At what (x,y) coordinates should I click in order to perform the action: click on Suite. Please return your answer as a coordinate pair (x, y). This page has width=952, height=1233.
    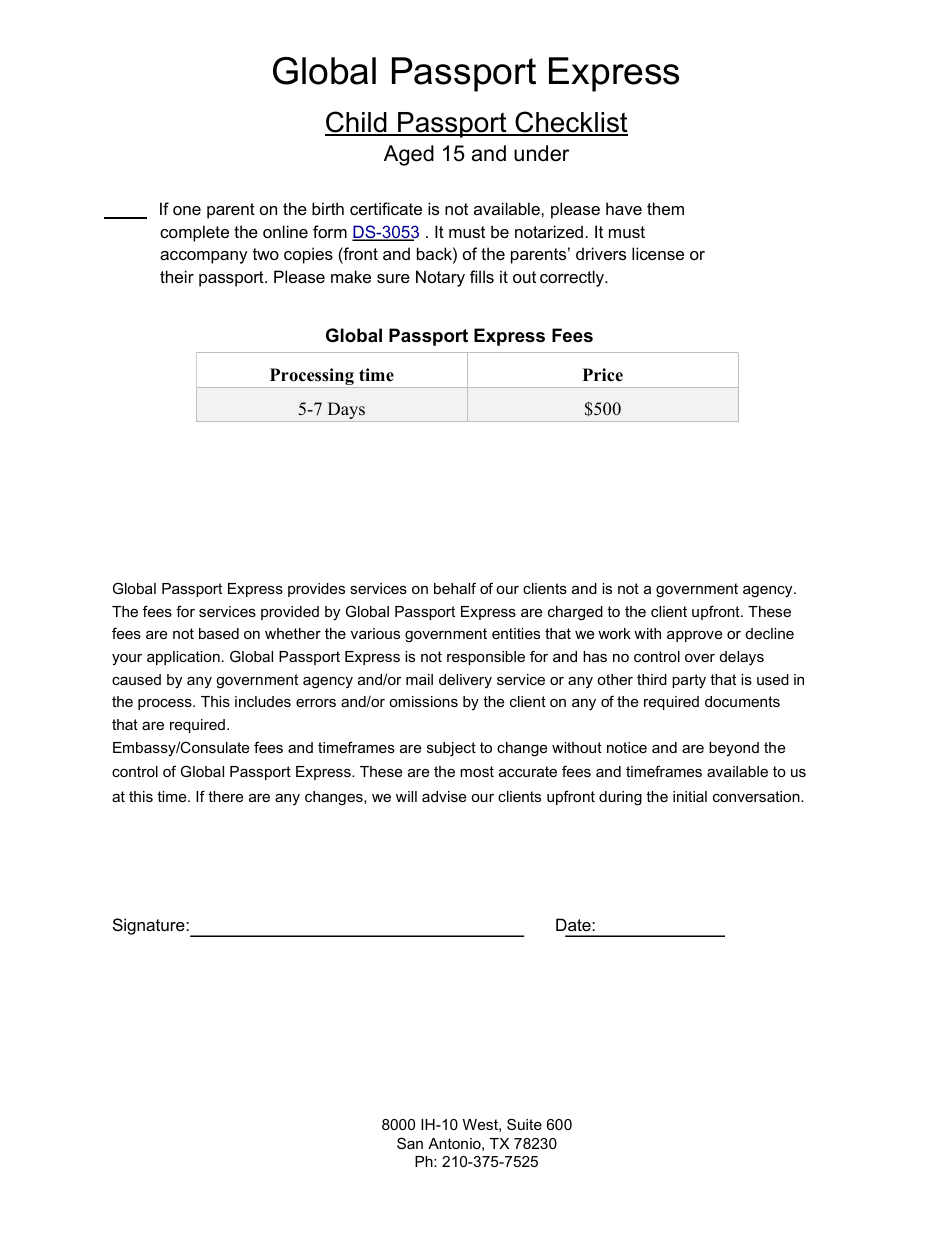
    Looking at the image, I should click on (524, 1124).
